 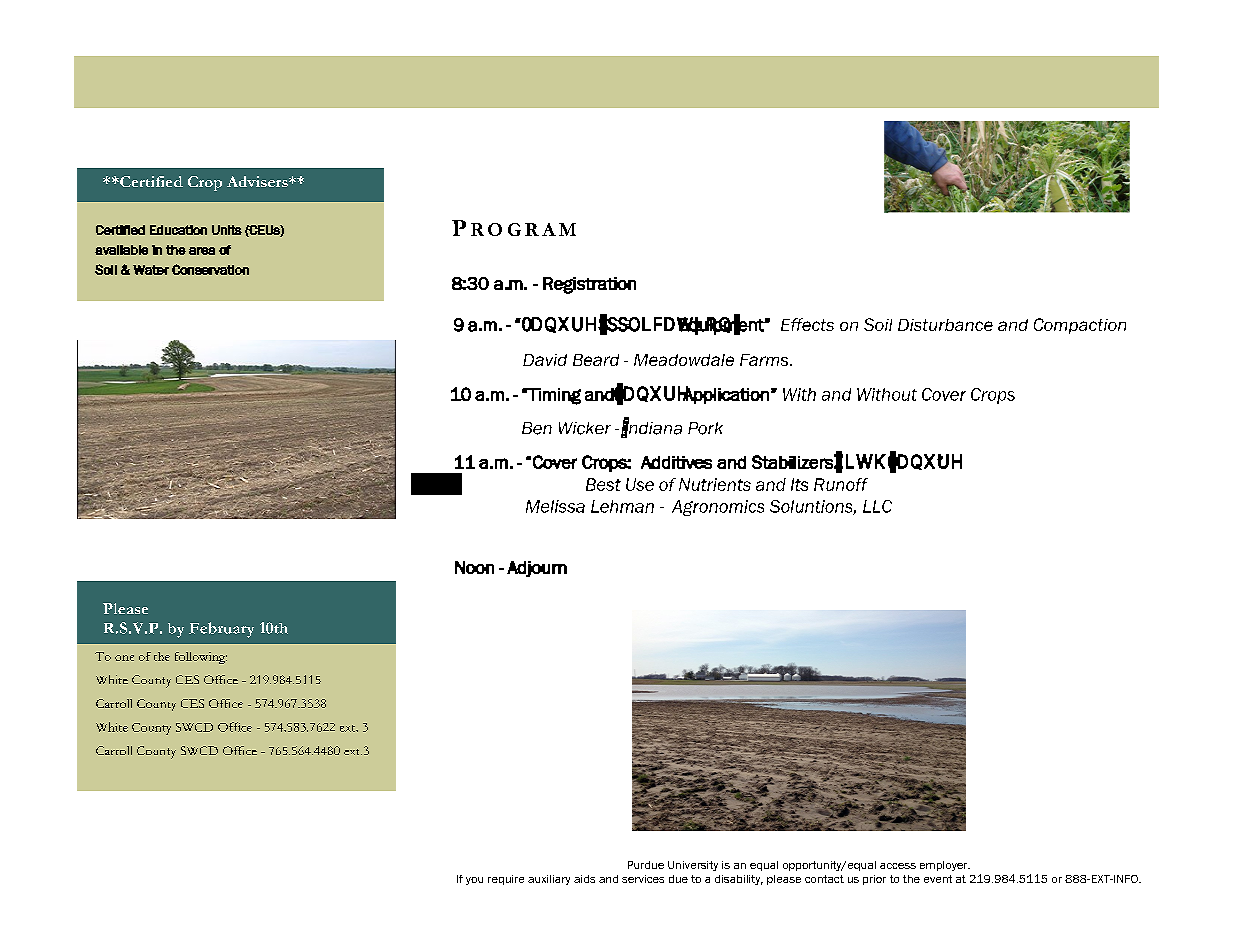 What do you see at coordinates (589, 285) in the screenshot?
I see `Registration` at bounding box center [589, 285].
